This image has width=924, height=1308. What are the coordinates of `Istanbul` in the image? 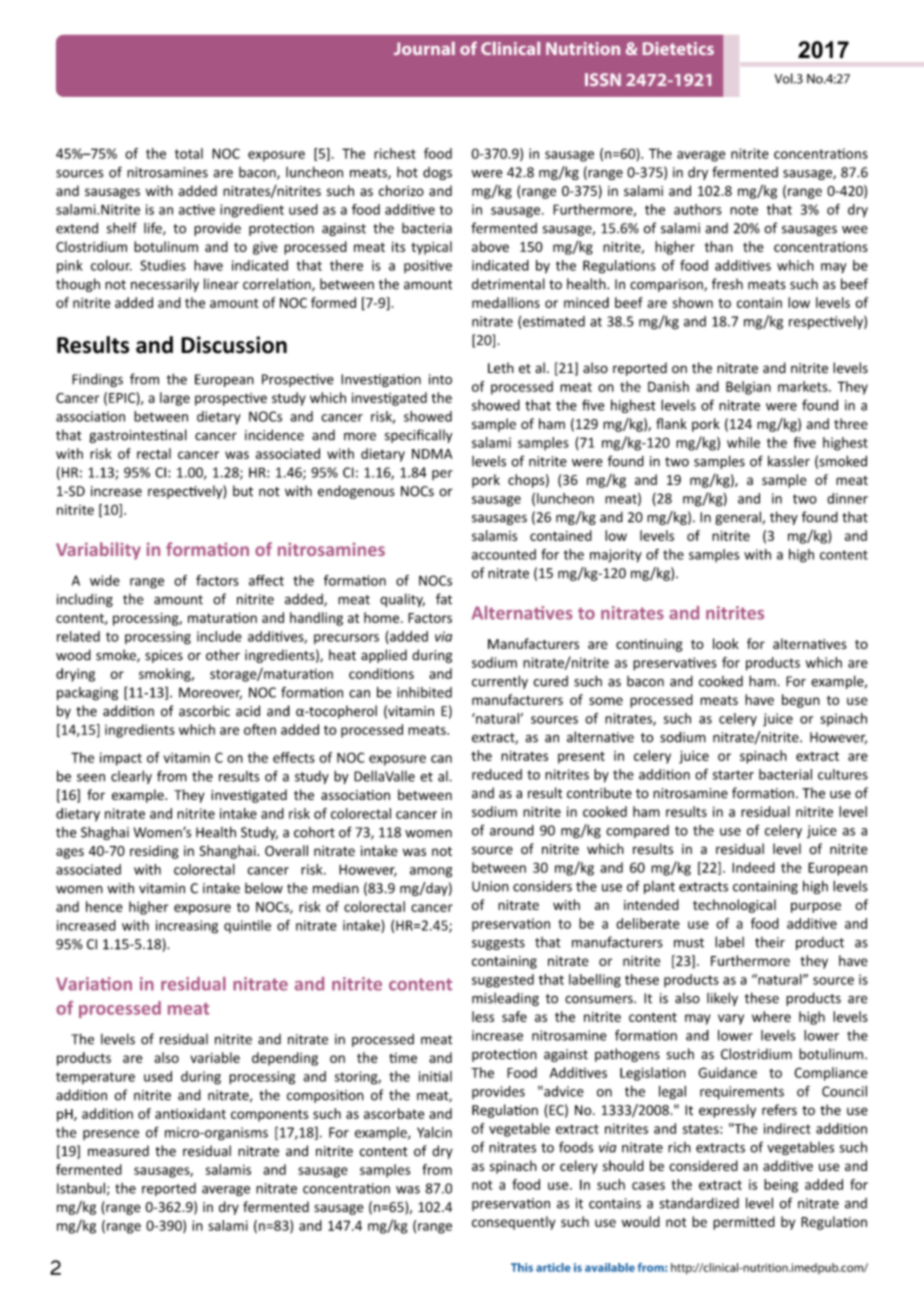 It's located at (81, 1188).
